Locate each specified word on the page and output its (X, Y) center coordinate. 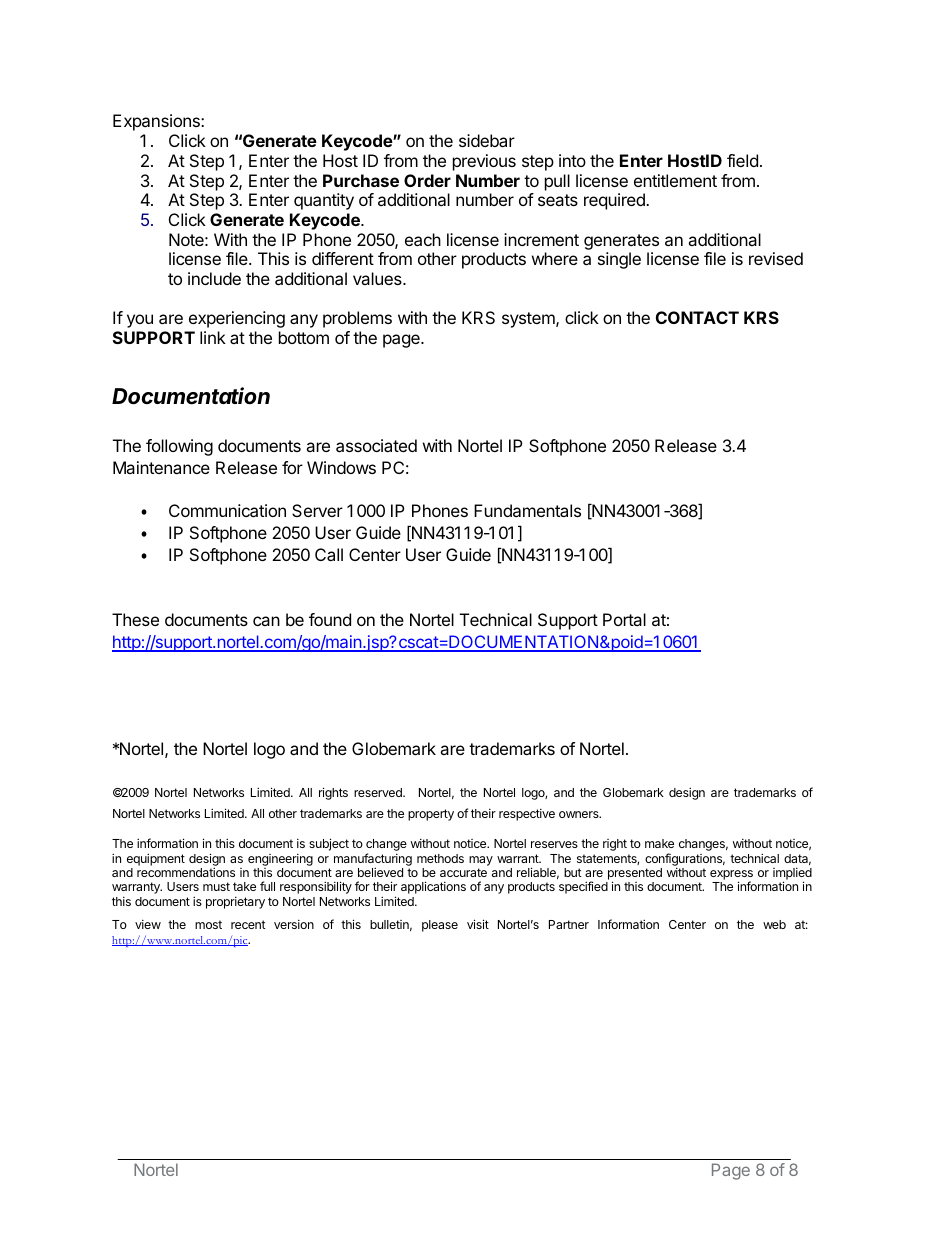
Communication (227, 510)
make (659, 843)
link (213, 337)
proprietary (235, 903)
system (529, 320)
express (731, 876)
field (742, 160)
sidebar (487, 140)
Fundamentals (527, 510)
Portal (624, 619)
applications (433, 887)
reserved (379, 792)
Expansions (157, 122)
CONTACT (697, 317)
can (266, 621)
